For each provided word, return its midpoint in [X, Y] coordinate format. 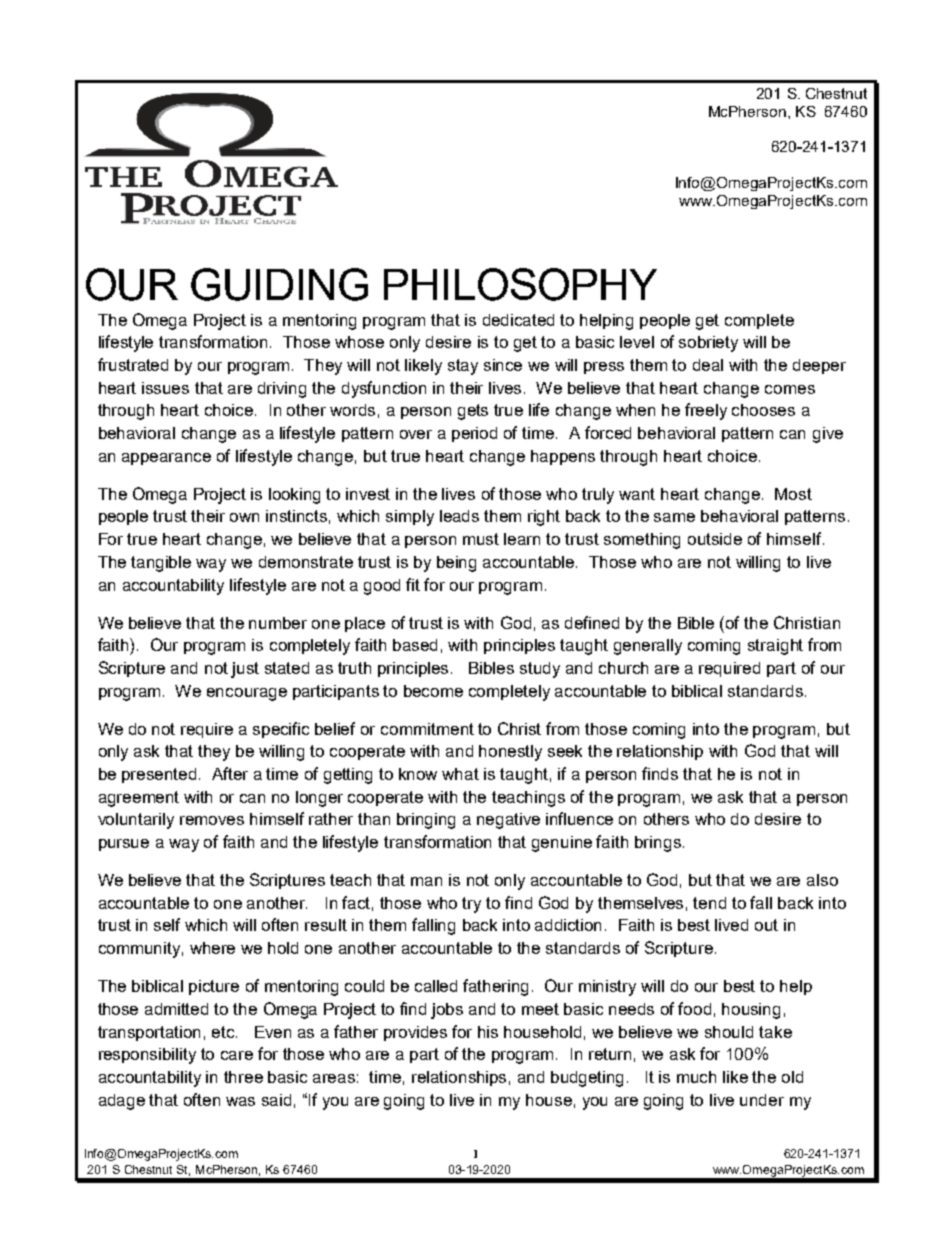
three [243, 1077]
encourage [247, 694]
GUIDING [279, 284]
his [488, 1032]
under [762, 1100]
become [433, 691]
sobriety [708, 344]
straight [775, 647]
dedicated [518, 320]
